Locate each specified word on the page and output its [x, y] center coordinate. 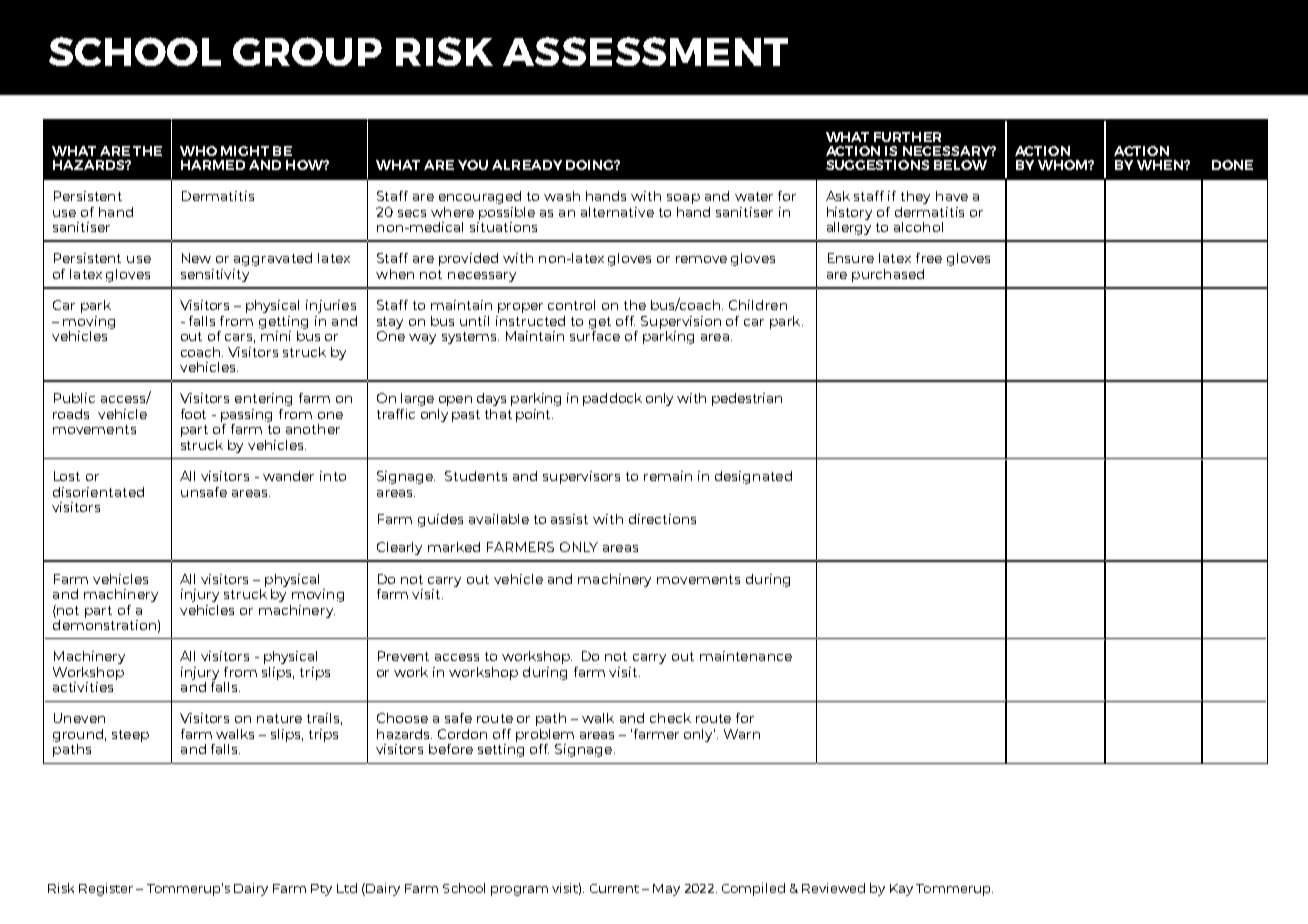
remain [668, 476]
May [666, 890]
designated [753, 477]
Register [106, 889]
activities [83, 687]
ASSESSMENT [645, 51]
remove [701, 259]
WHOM [1064, 165]
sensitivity [215, 275]
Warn [742, 734]
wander [288, 476]
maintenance [746, 656]
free [929, 258]
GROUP [307, 51]
